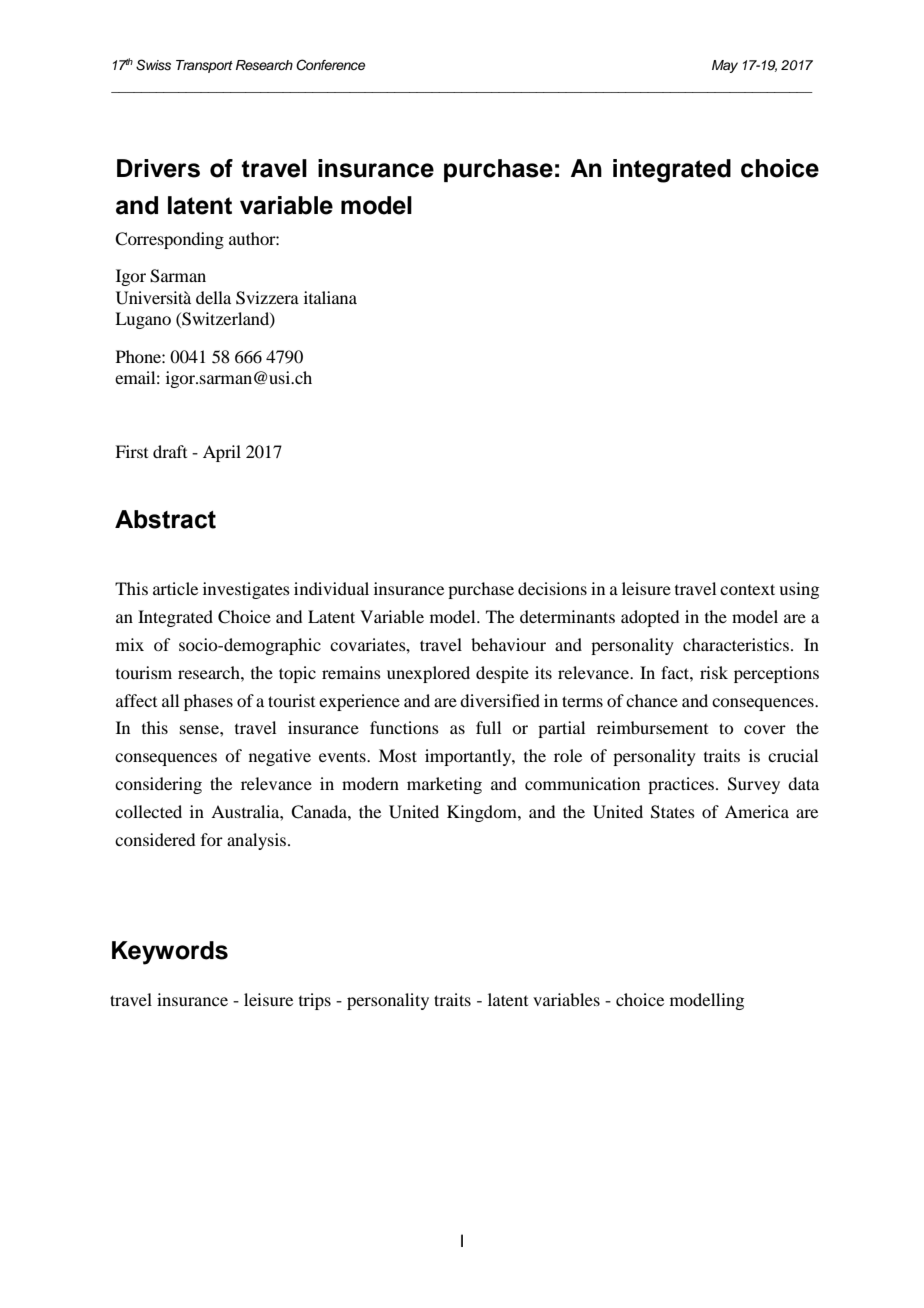  What do you see at coordinates (204, 66) in the document?
I see `Transport` at bounding box center [204, 66].
